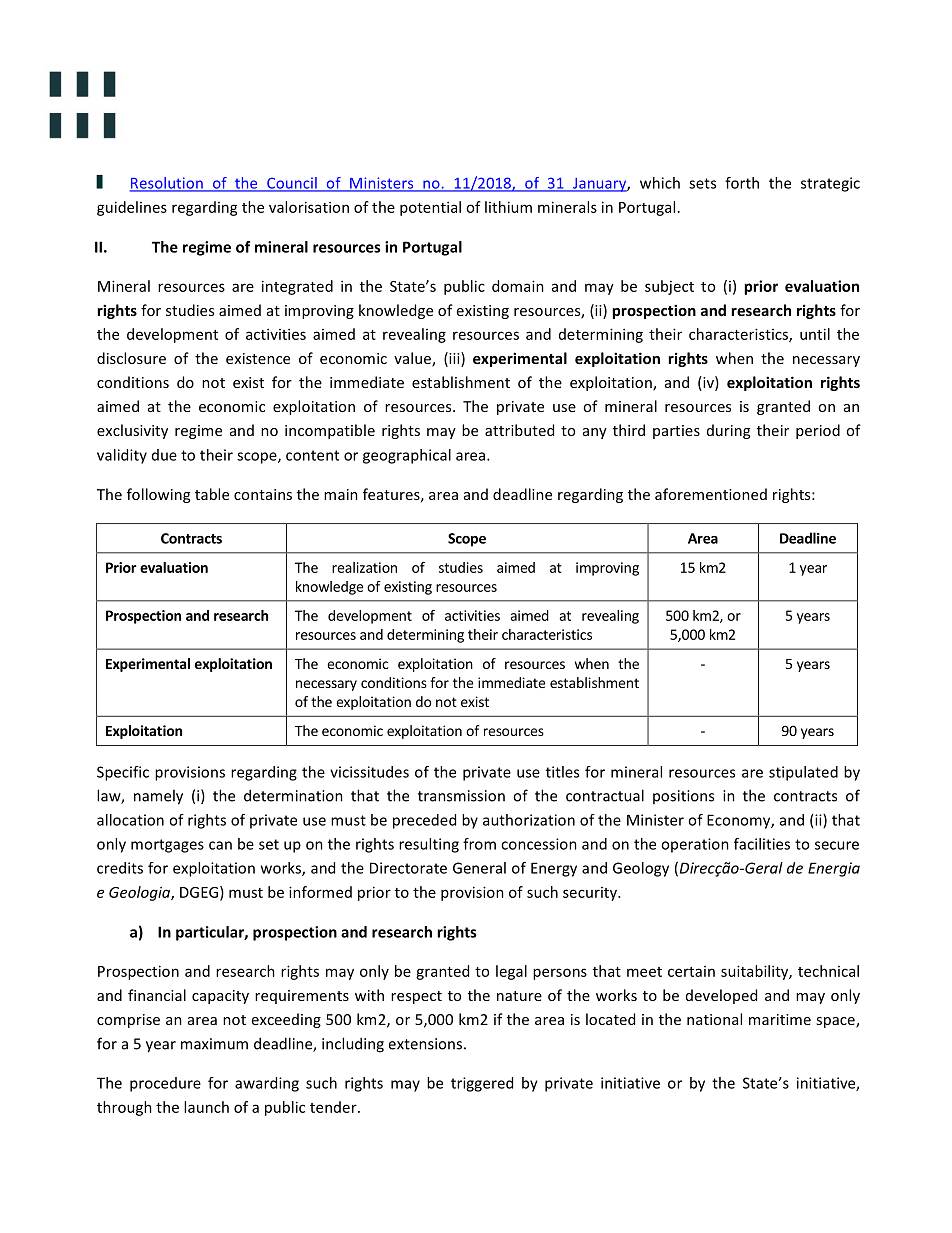  Describe the element at coordinates (728, 431) in the document. I see `during` at that location.
